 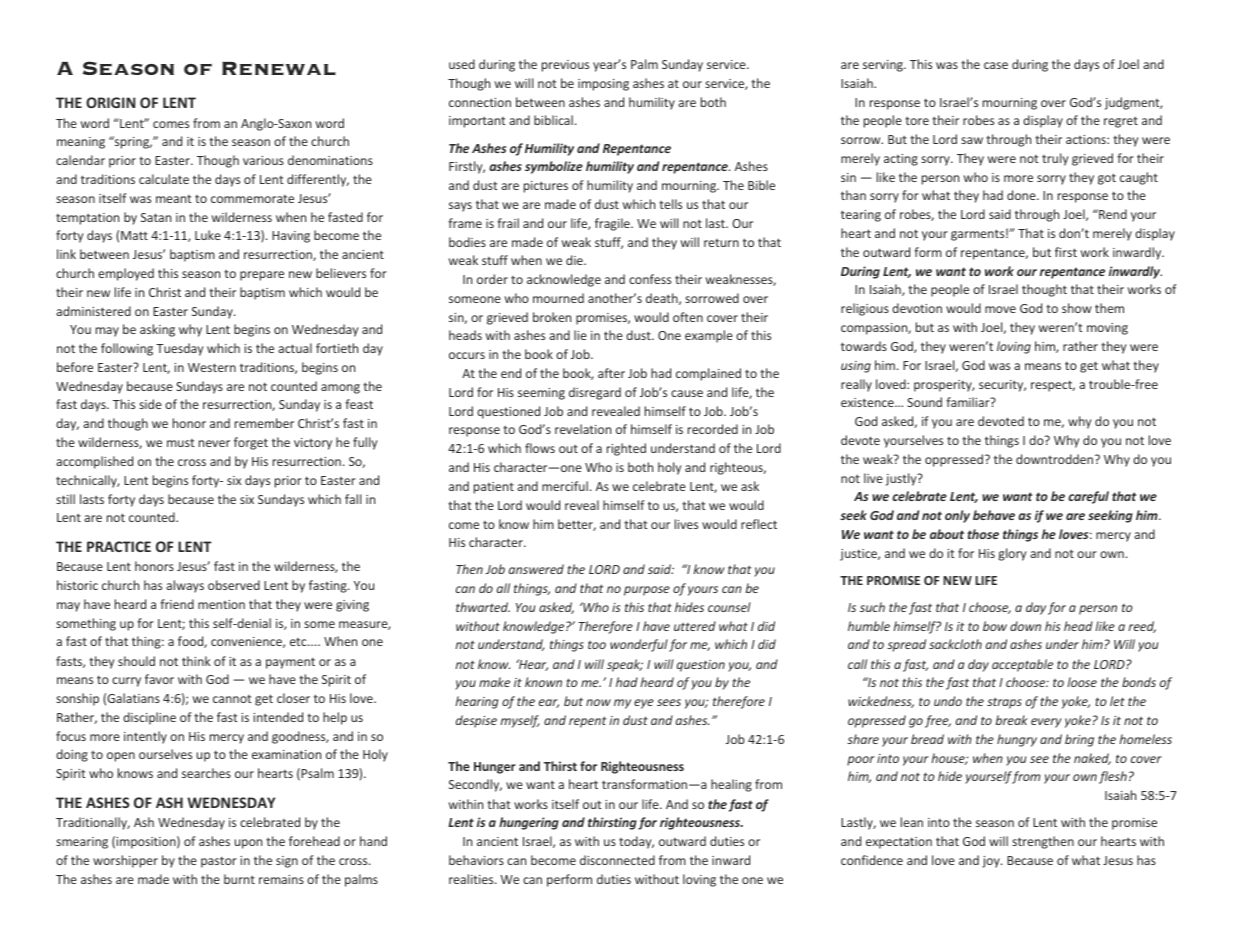 I want to click on acceptable, so click(x=1022, y=665).
